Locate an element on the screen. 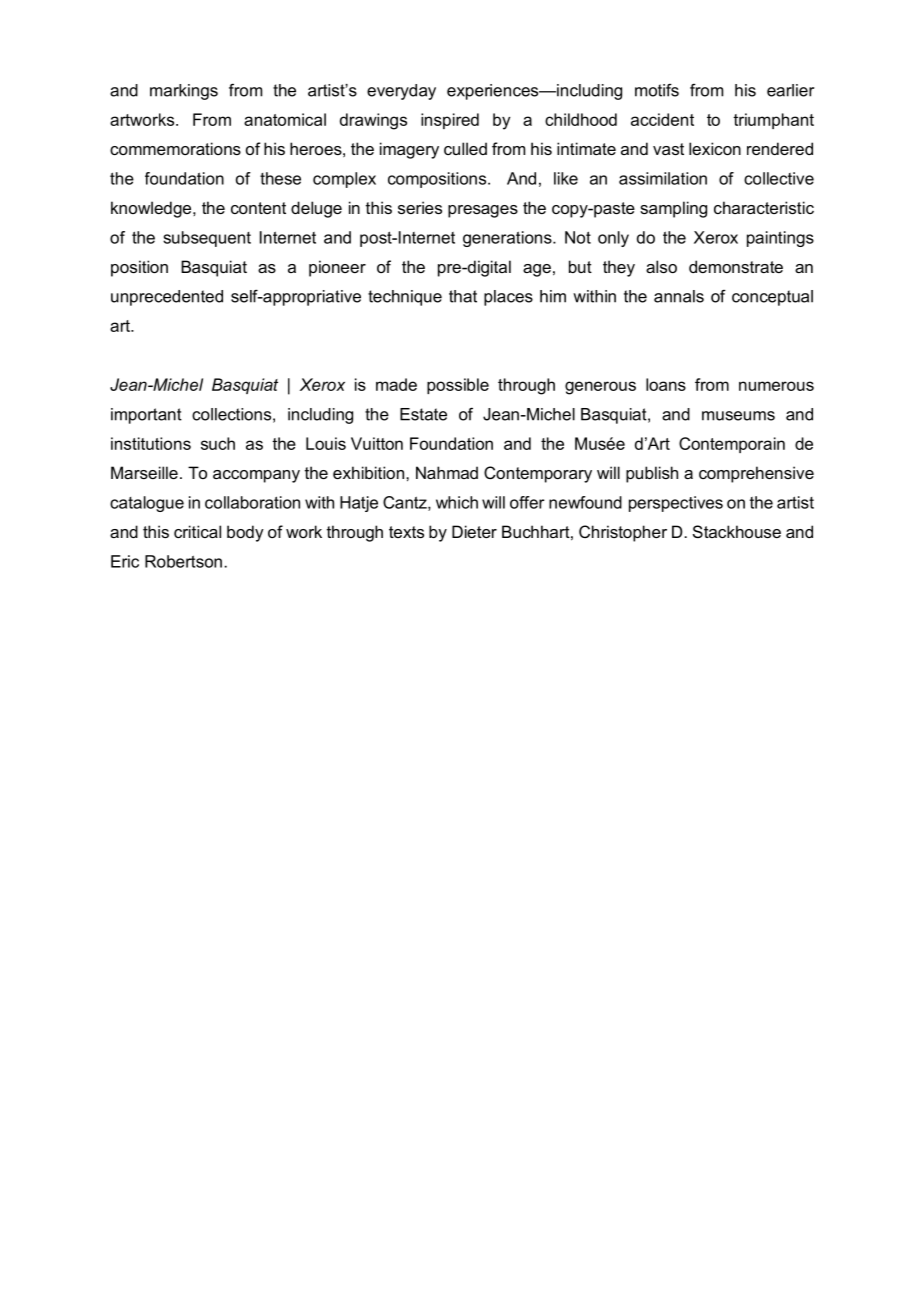  accident is located at coordinates (662, 119).
